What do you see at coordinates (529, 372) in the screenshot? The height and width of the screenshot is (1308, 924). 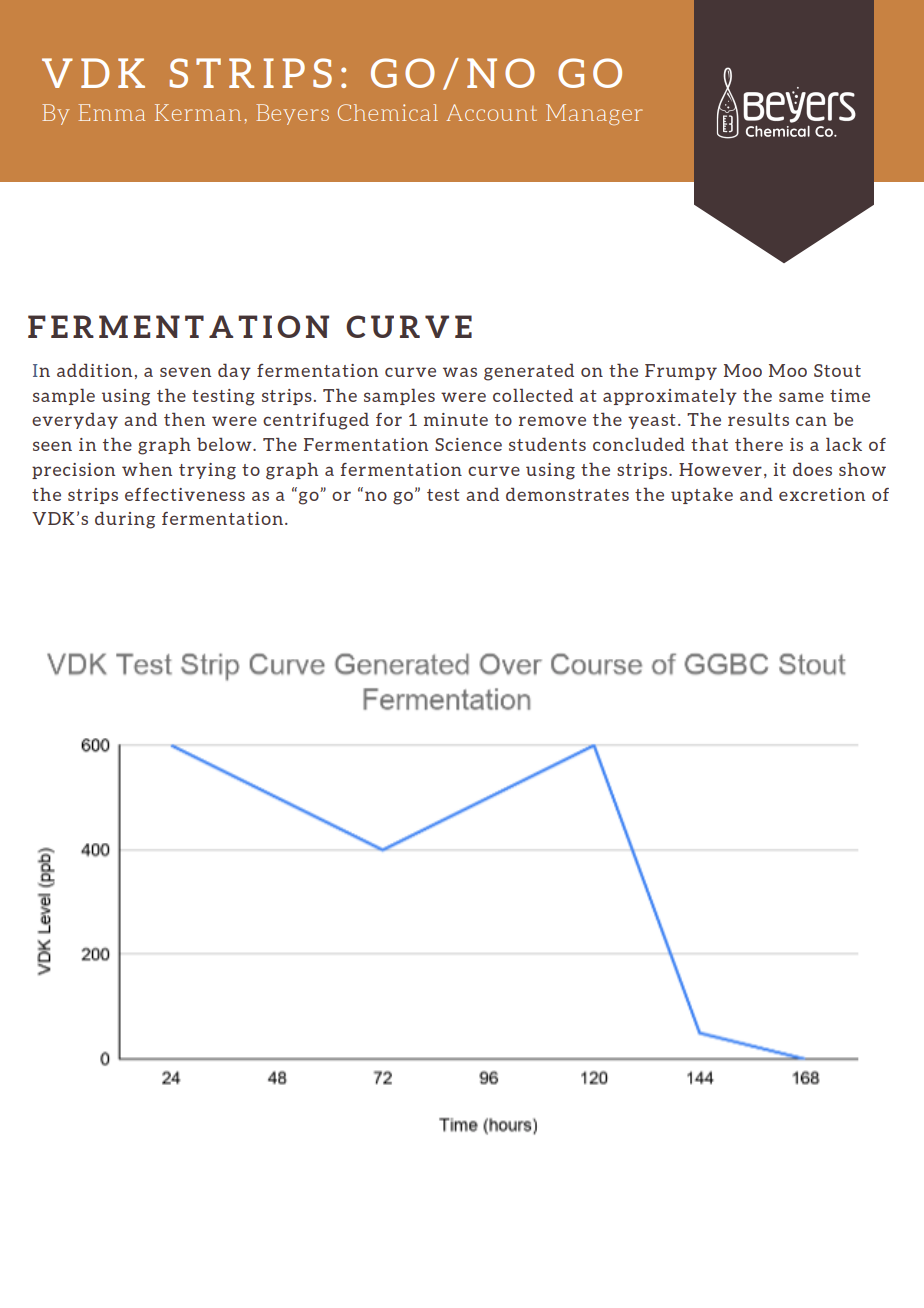 I see `generated` at bounding box center [529, 372].
